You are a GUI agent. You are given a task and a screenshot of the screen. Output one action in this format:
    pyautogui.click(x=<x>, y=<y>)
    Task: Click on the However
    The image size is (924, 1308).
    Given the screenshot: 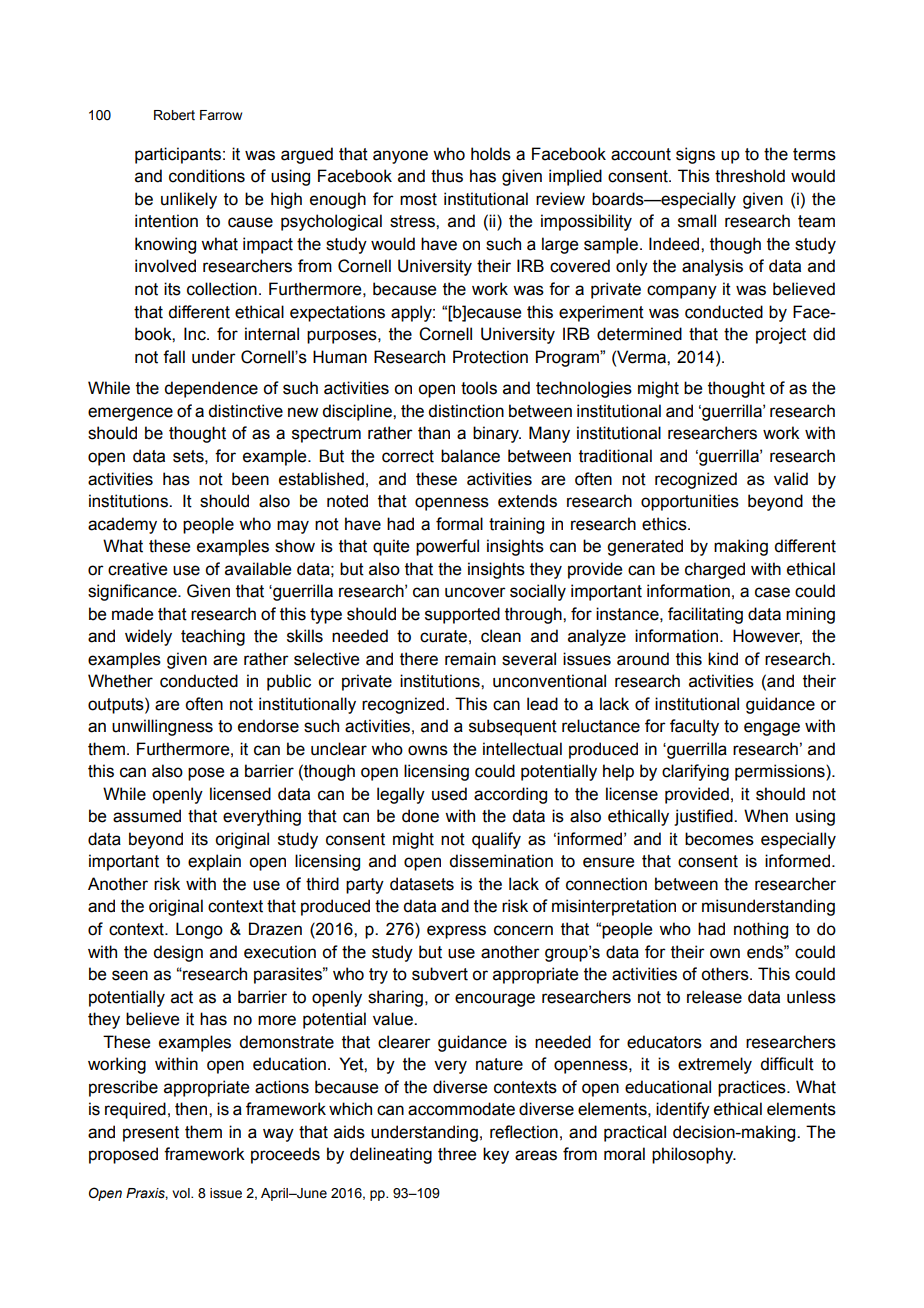 What is the action you would take?
    pyautogui.click(x=767, y=637)
